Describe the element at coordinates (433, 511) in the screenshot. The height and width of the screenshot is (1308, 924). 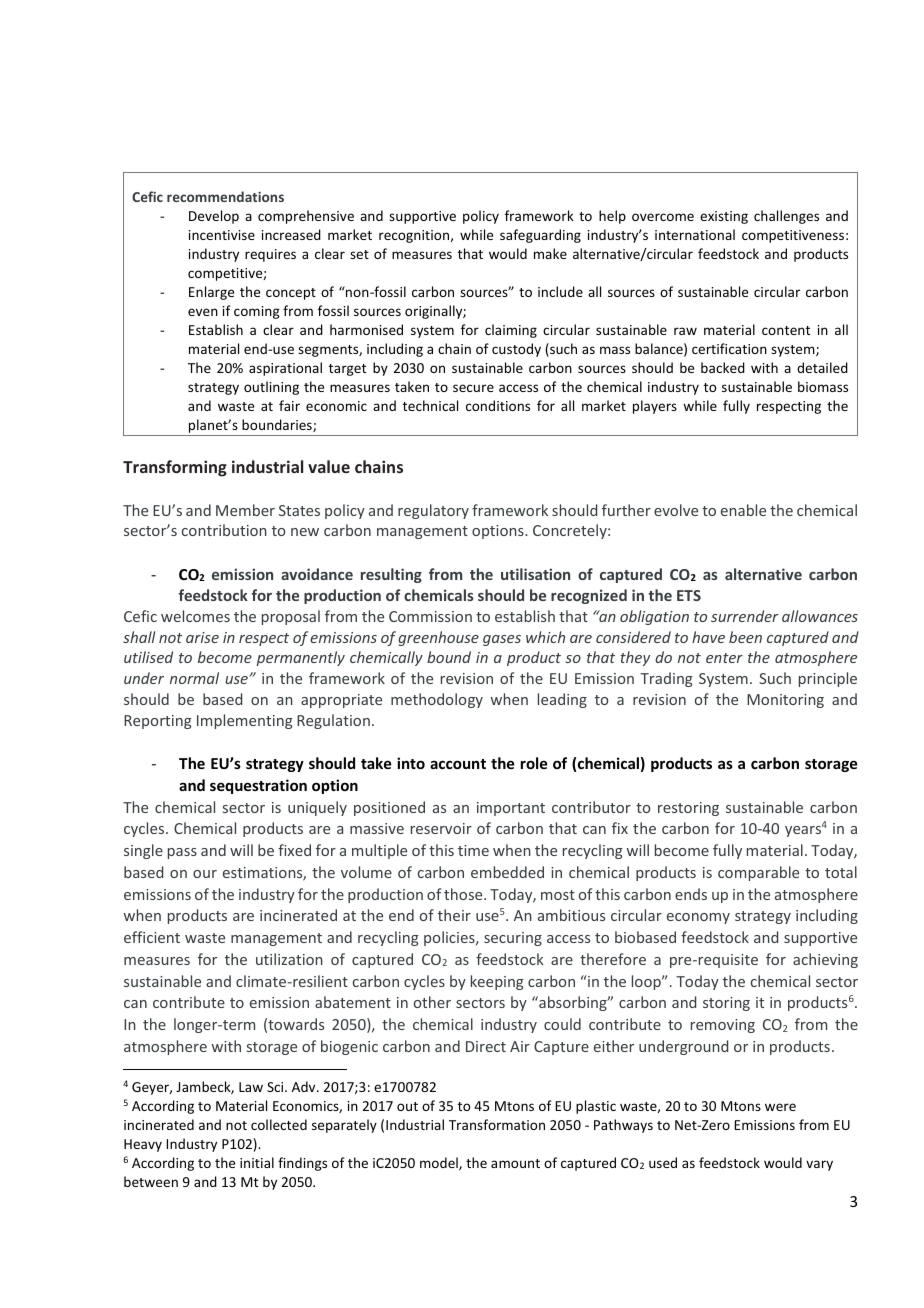
I see `regulatory` at that location.
